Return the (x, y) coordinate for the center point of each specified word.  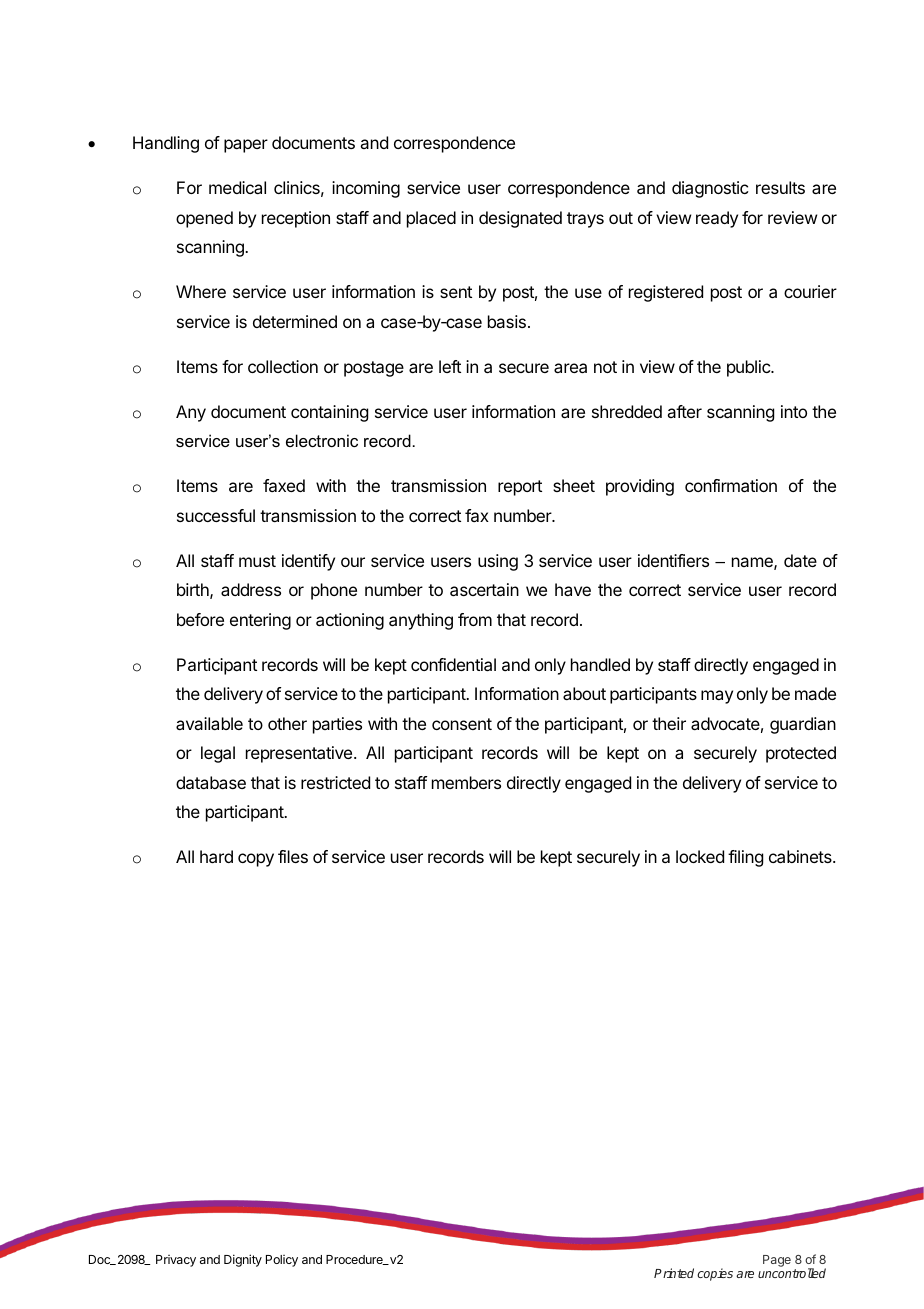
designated (520, 219)
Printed (674, 1273)
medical (237, 187)
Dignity (243, 1260)
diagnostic (710, 189)
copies (715, 1274)
